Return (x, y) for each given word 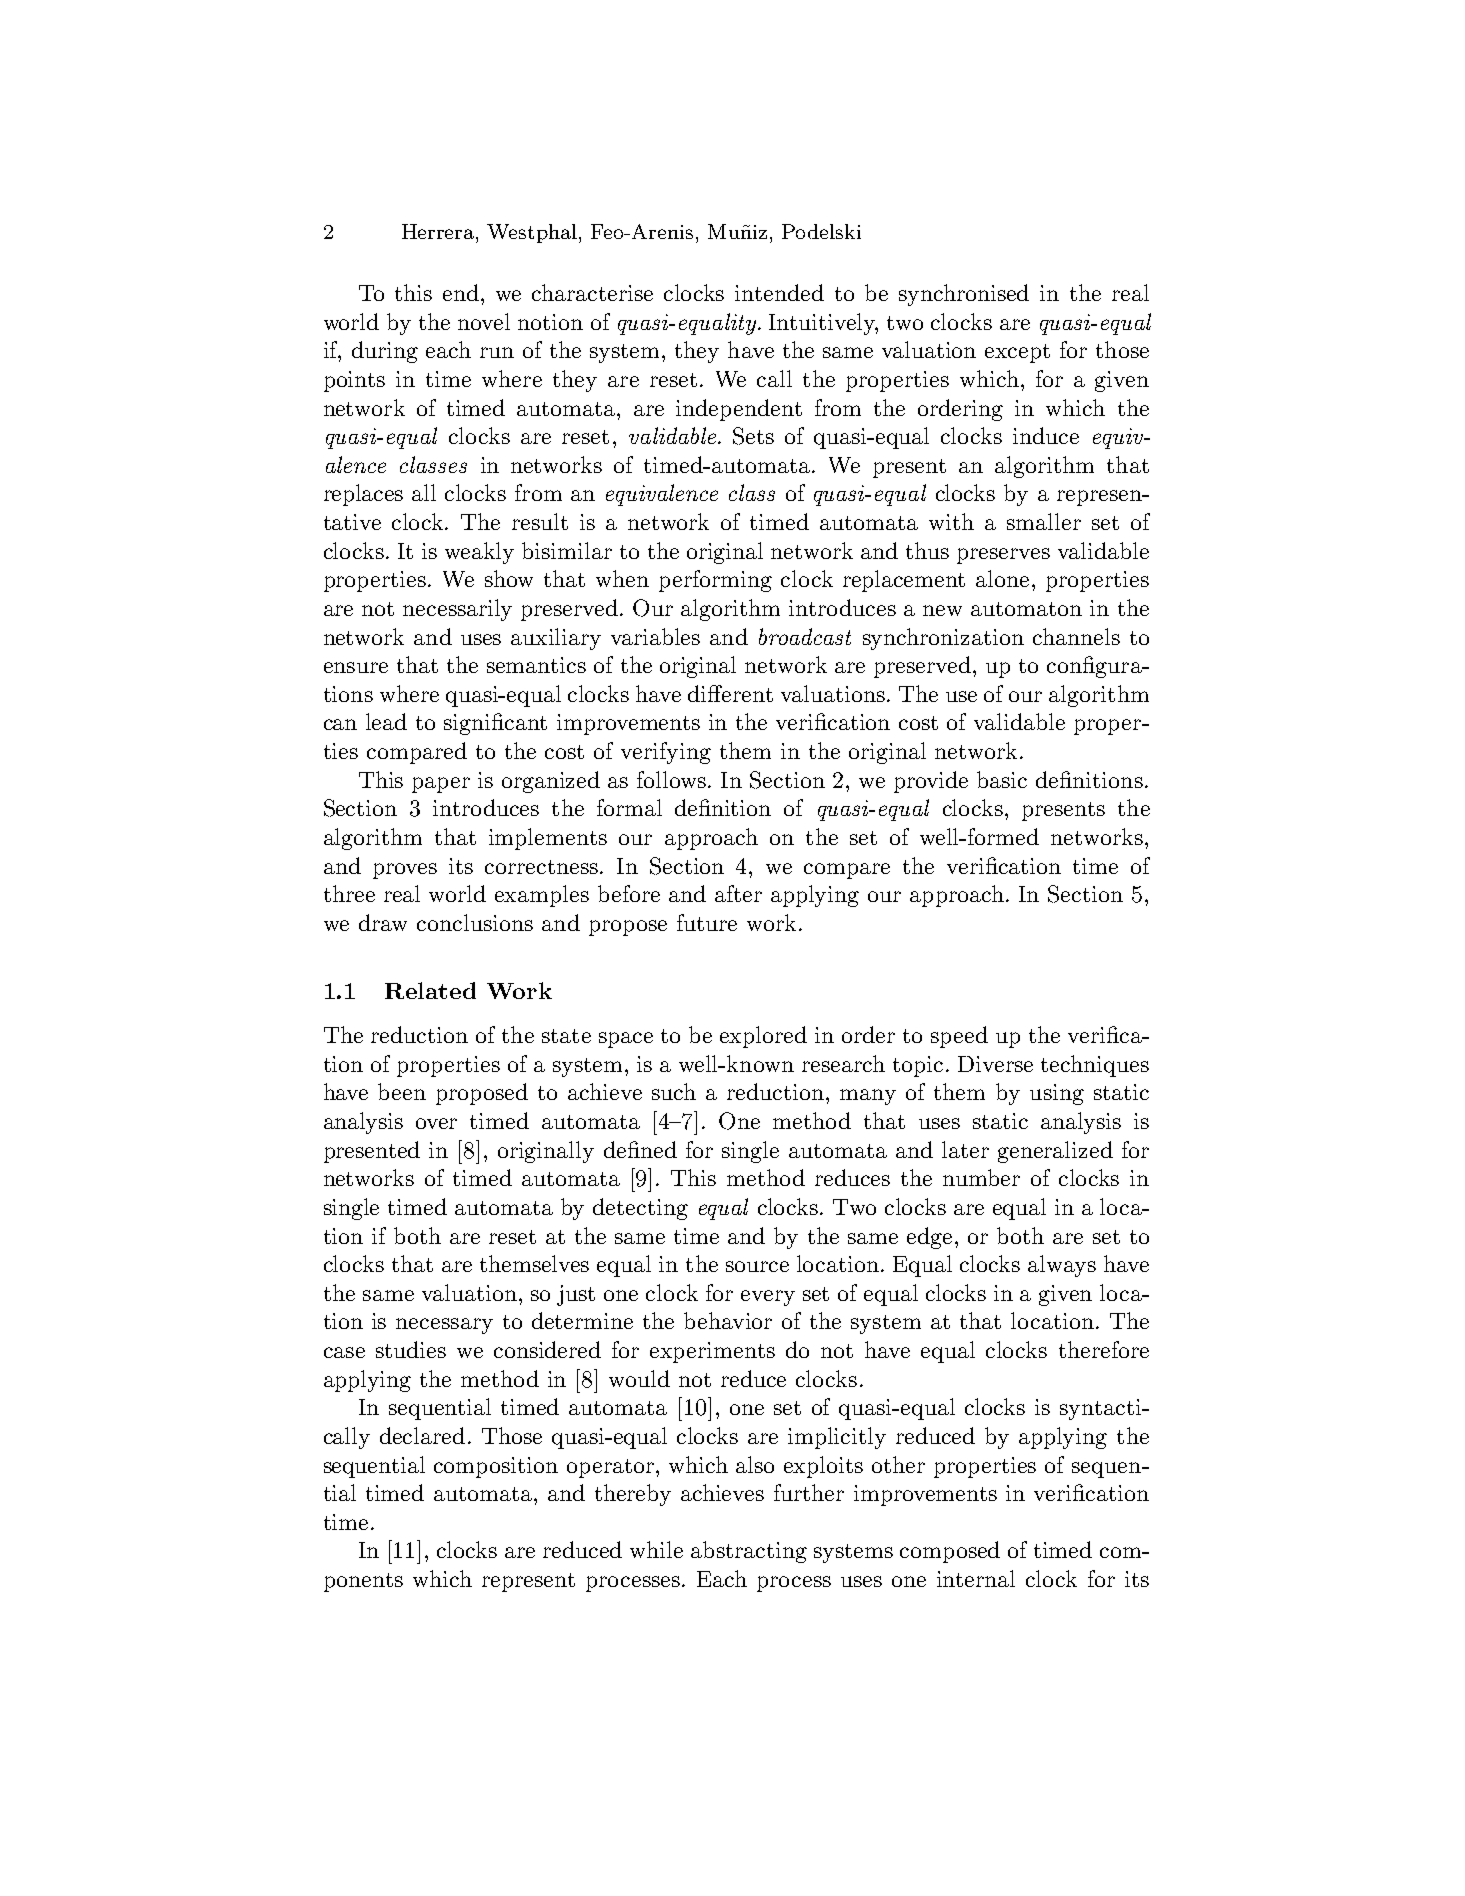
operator (610, 1468)
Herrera (439, 231)
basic (1002, 779)
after (738, 893)
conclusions (475, 922)
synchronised (964, 295)
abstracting (749, 1552)
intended (779, 292)
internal (976, 1578)
